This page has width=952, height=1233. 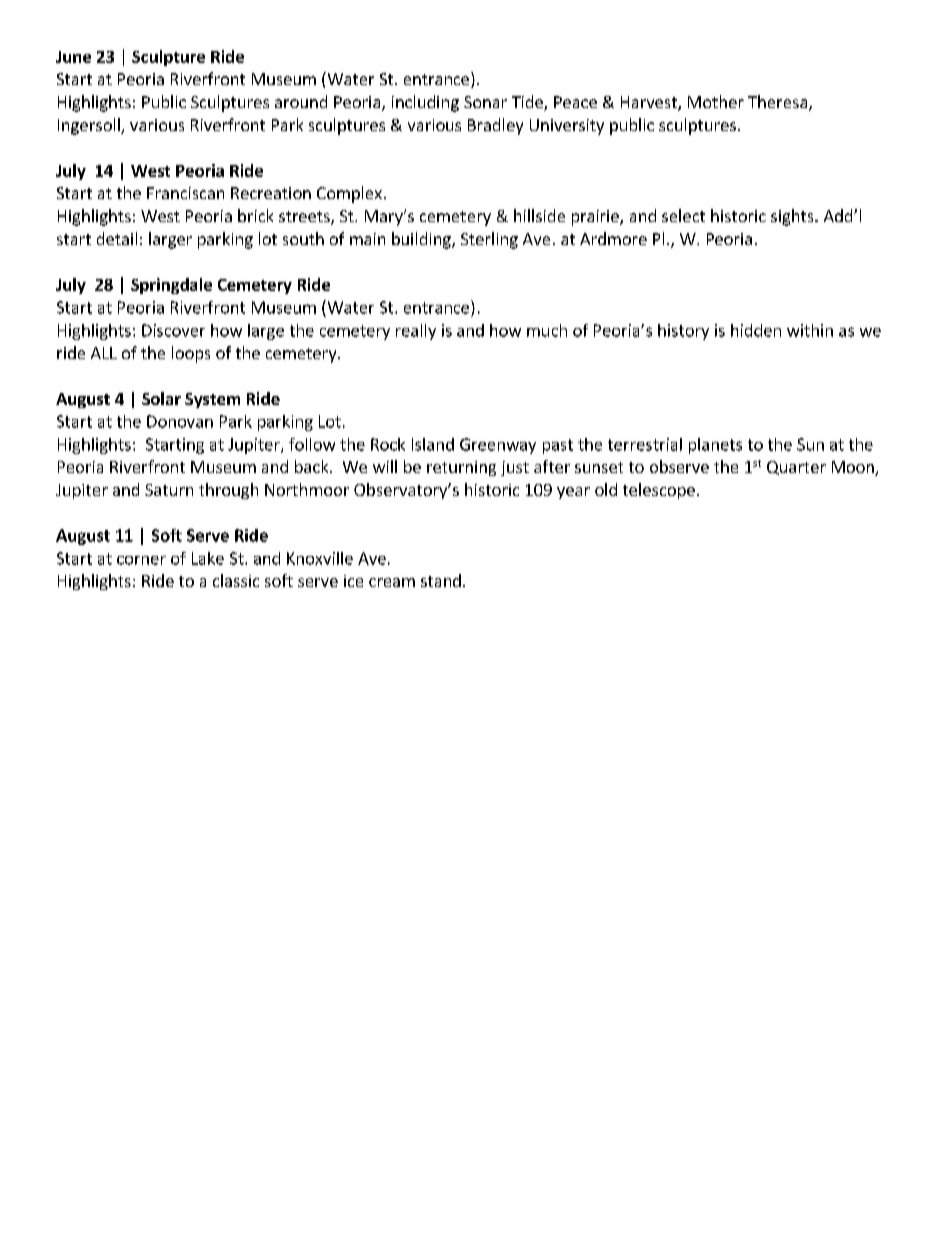 I want to click on corner, so click(x=141, y=560).
